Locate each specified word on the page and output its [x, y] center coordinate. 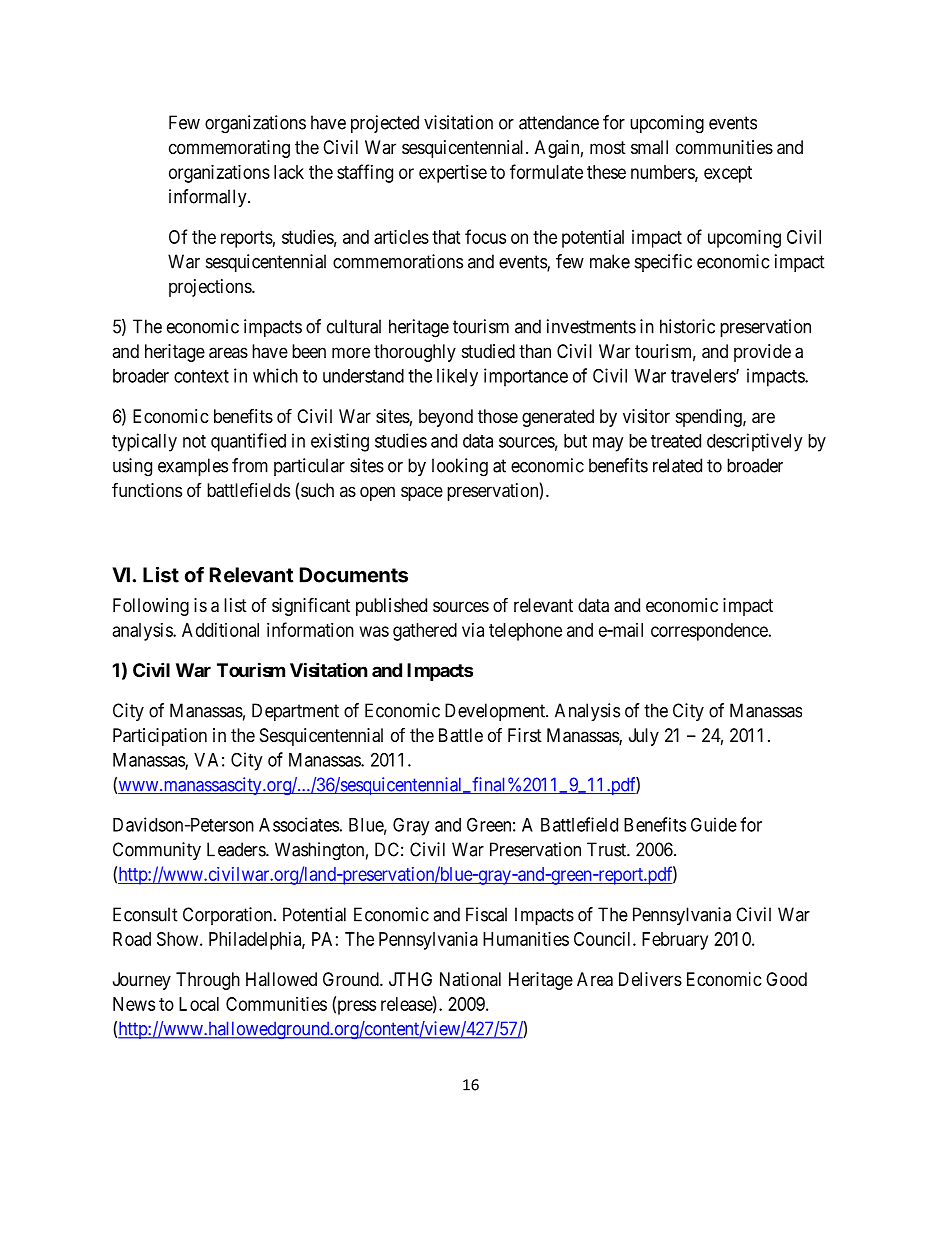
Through [208, 981]
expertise [453, 174]
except [728, 174]
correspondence [709, 632]
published [391, 607]
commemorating [229, 149]
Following [151, 607]
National [470, 979]
